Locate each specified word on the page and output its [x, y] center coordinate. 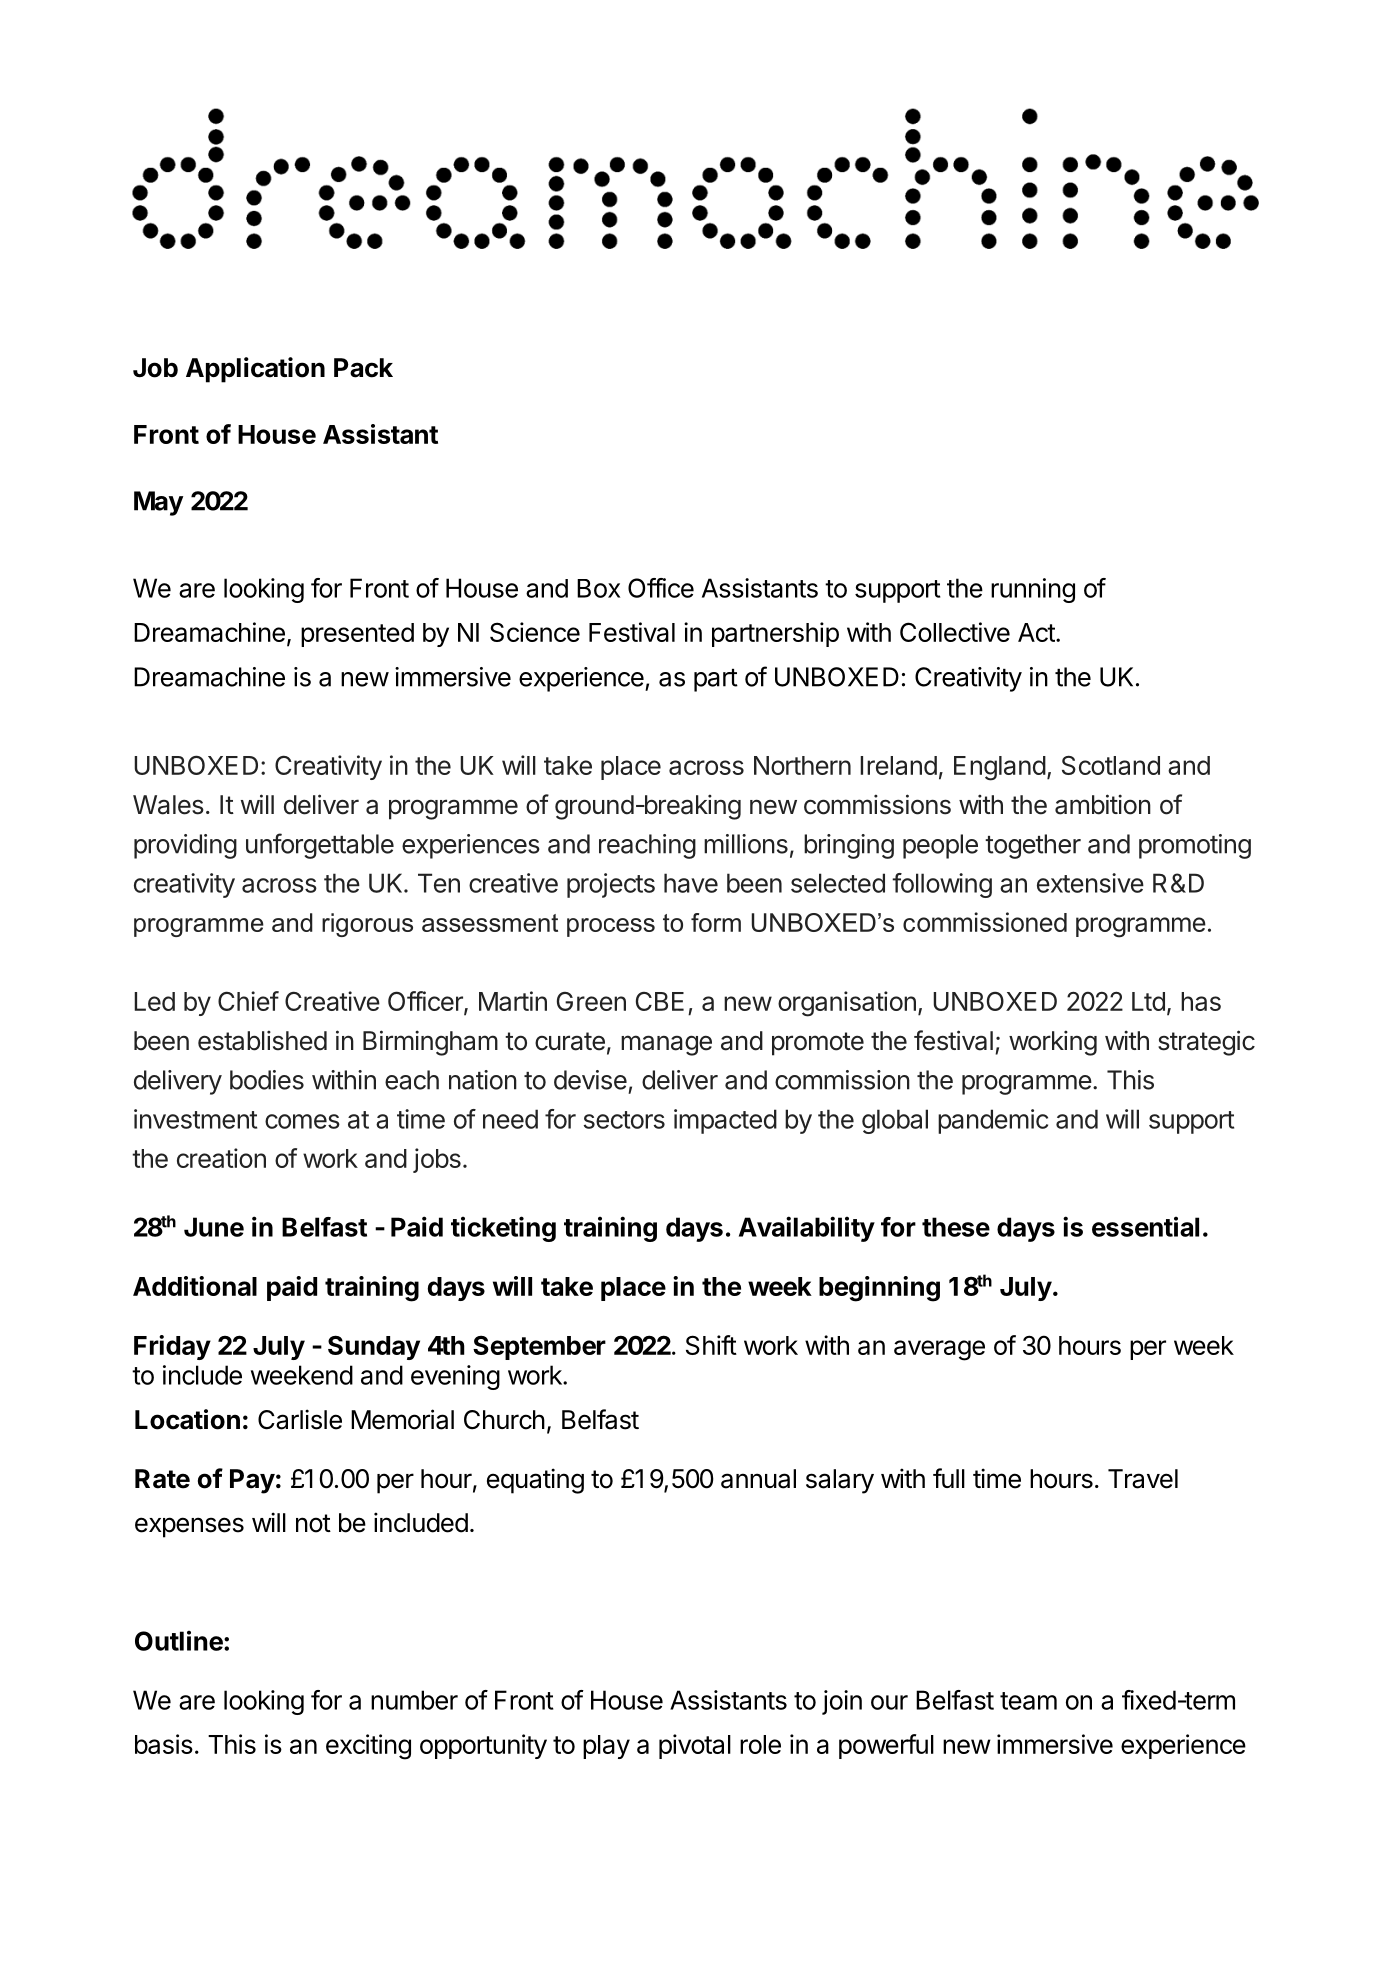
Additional [195, 1286]
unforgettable [320, 846]
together [1033, 846]
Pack [363, 368]
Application [255, 370]
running [1033, 590]
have [691, 883]
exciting [368, 1747]
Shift [711, 1345]
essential [1145, 1226]
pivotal [695, 1746]
